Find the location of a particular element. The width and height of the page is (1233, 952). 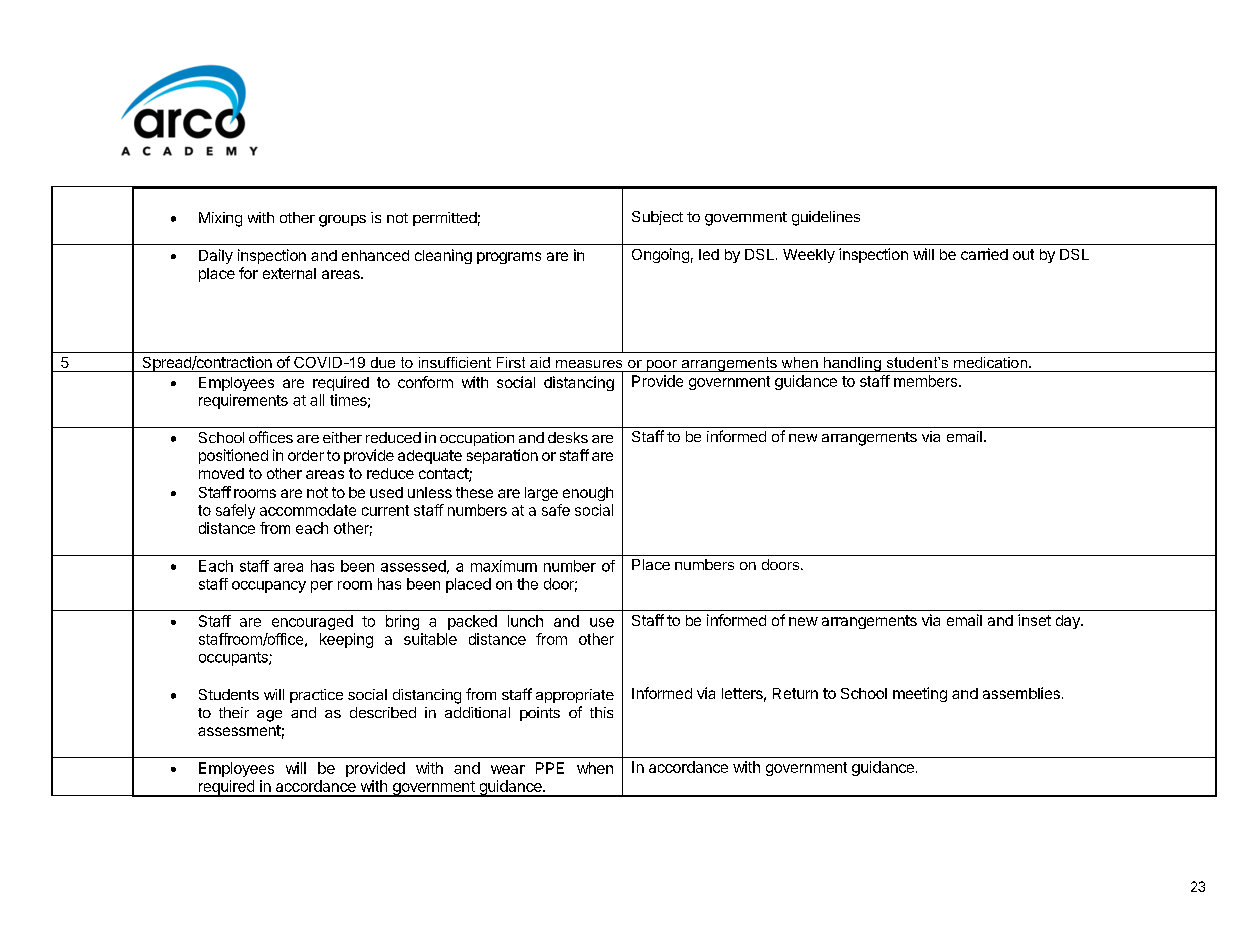

carried is located at coordinates (984, 254).
